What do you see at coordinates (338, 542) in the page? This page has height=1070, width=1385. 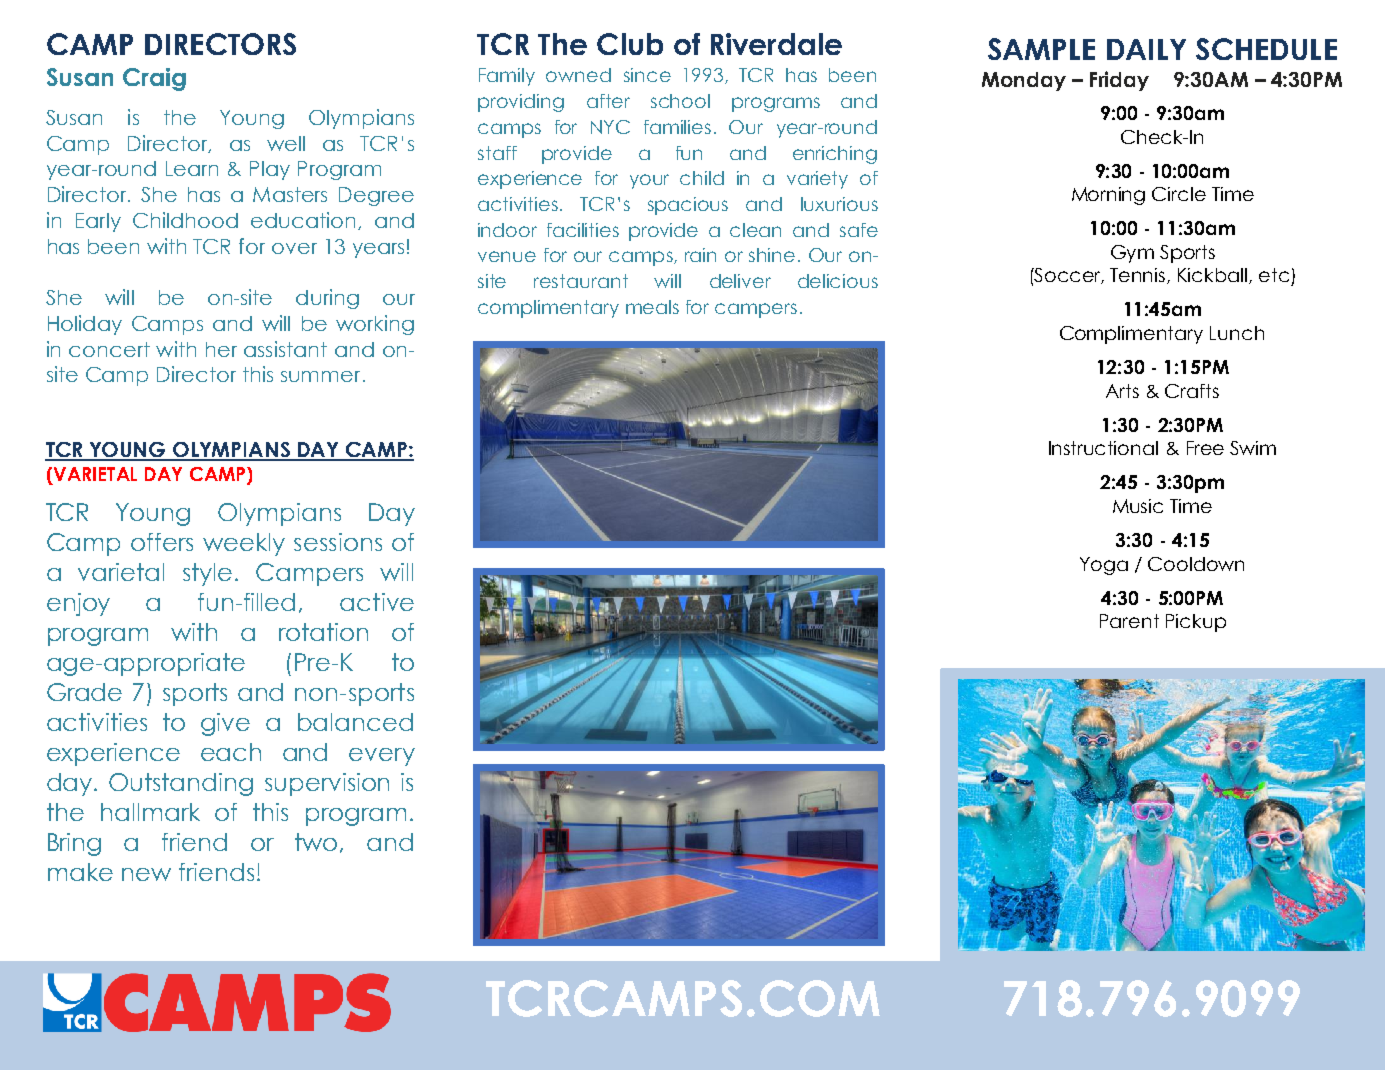 I see `sessions` at bounding box center [338, 542].
